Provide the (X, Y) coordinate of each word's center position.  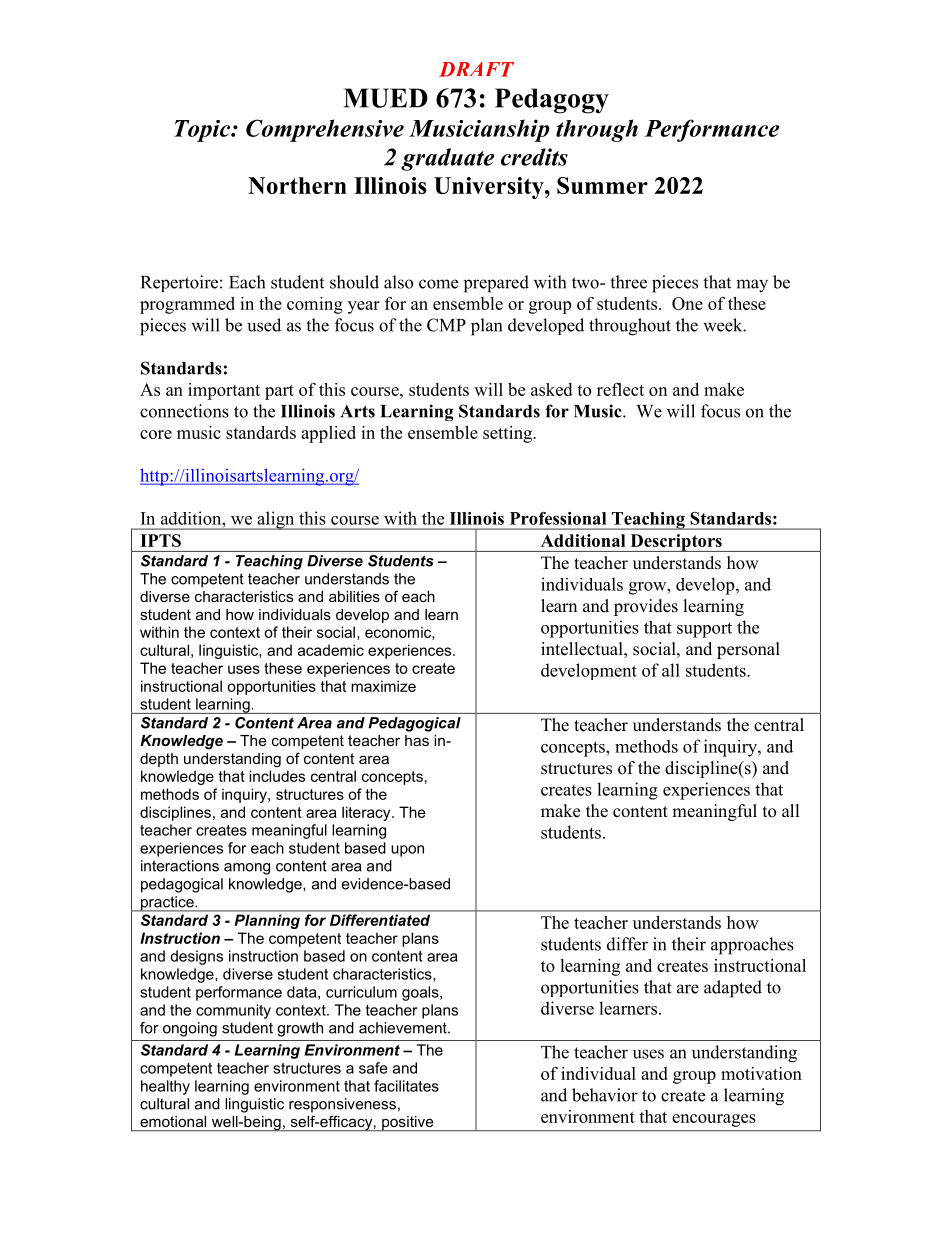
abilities (354, 596)
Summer (602, 185)
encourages (714, 1120)
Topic (203, 131)
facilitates (406, 1086)
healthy (165, 1087)
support (704, 630)
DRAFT (476, 69)
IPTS (161, 540)
